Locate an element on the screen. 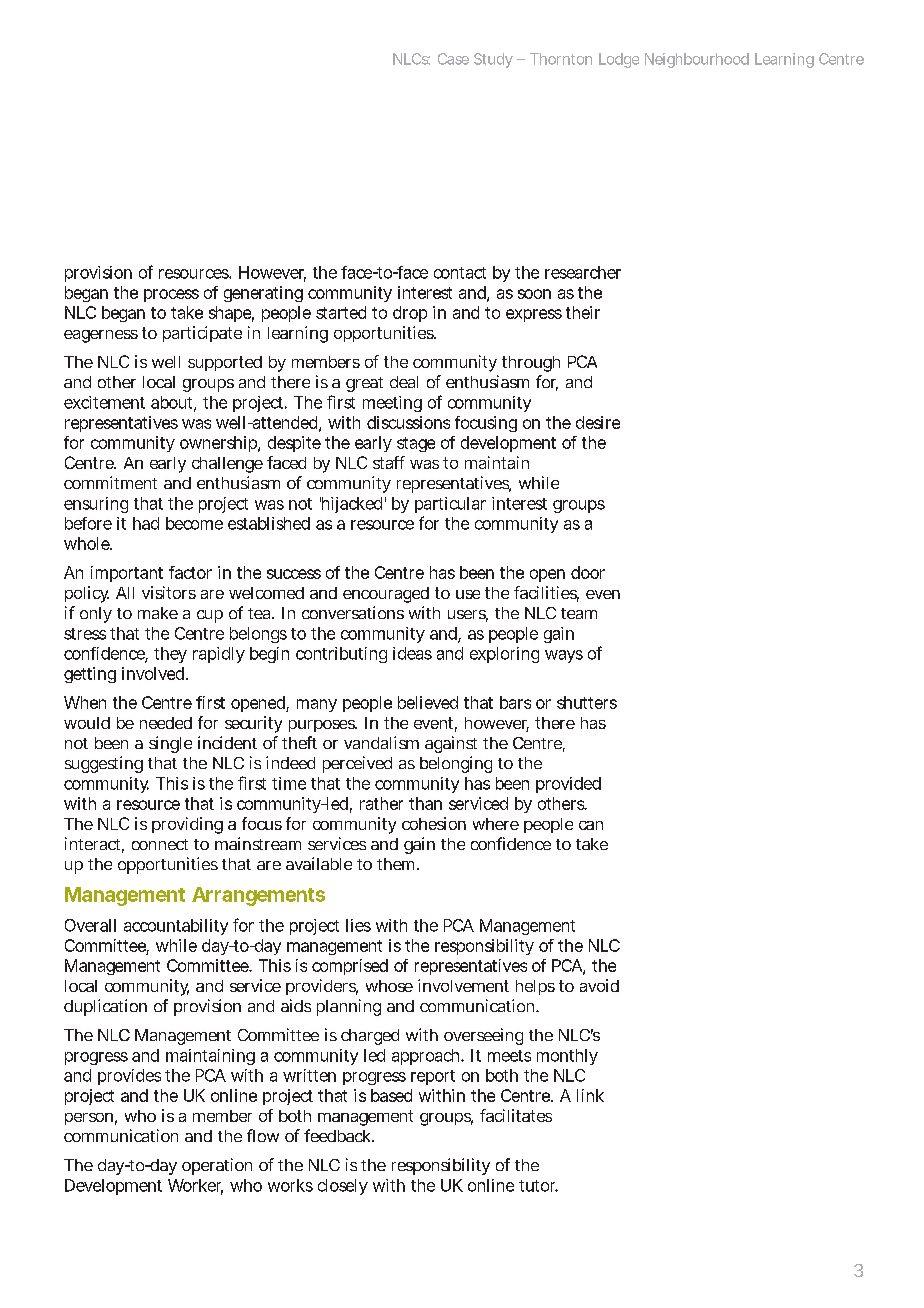  Lodge is located at coordinates (619, 60).
